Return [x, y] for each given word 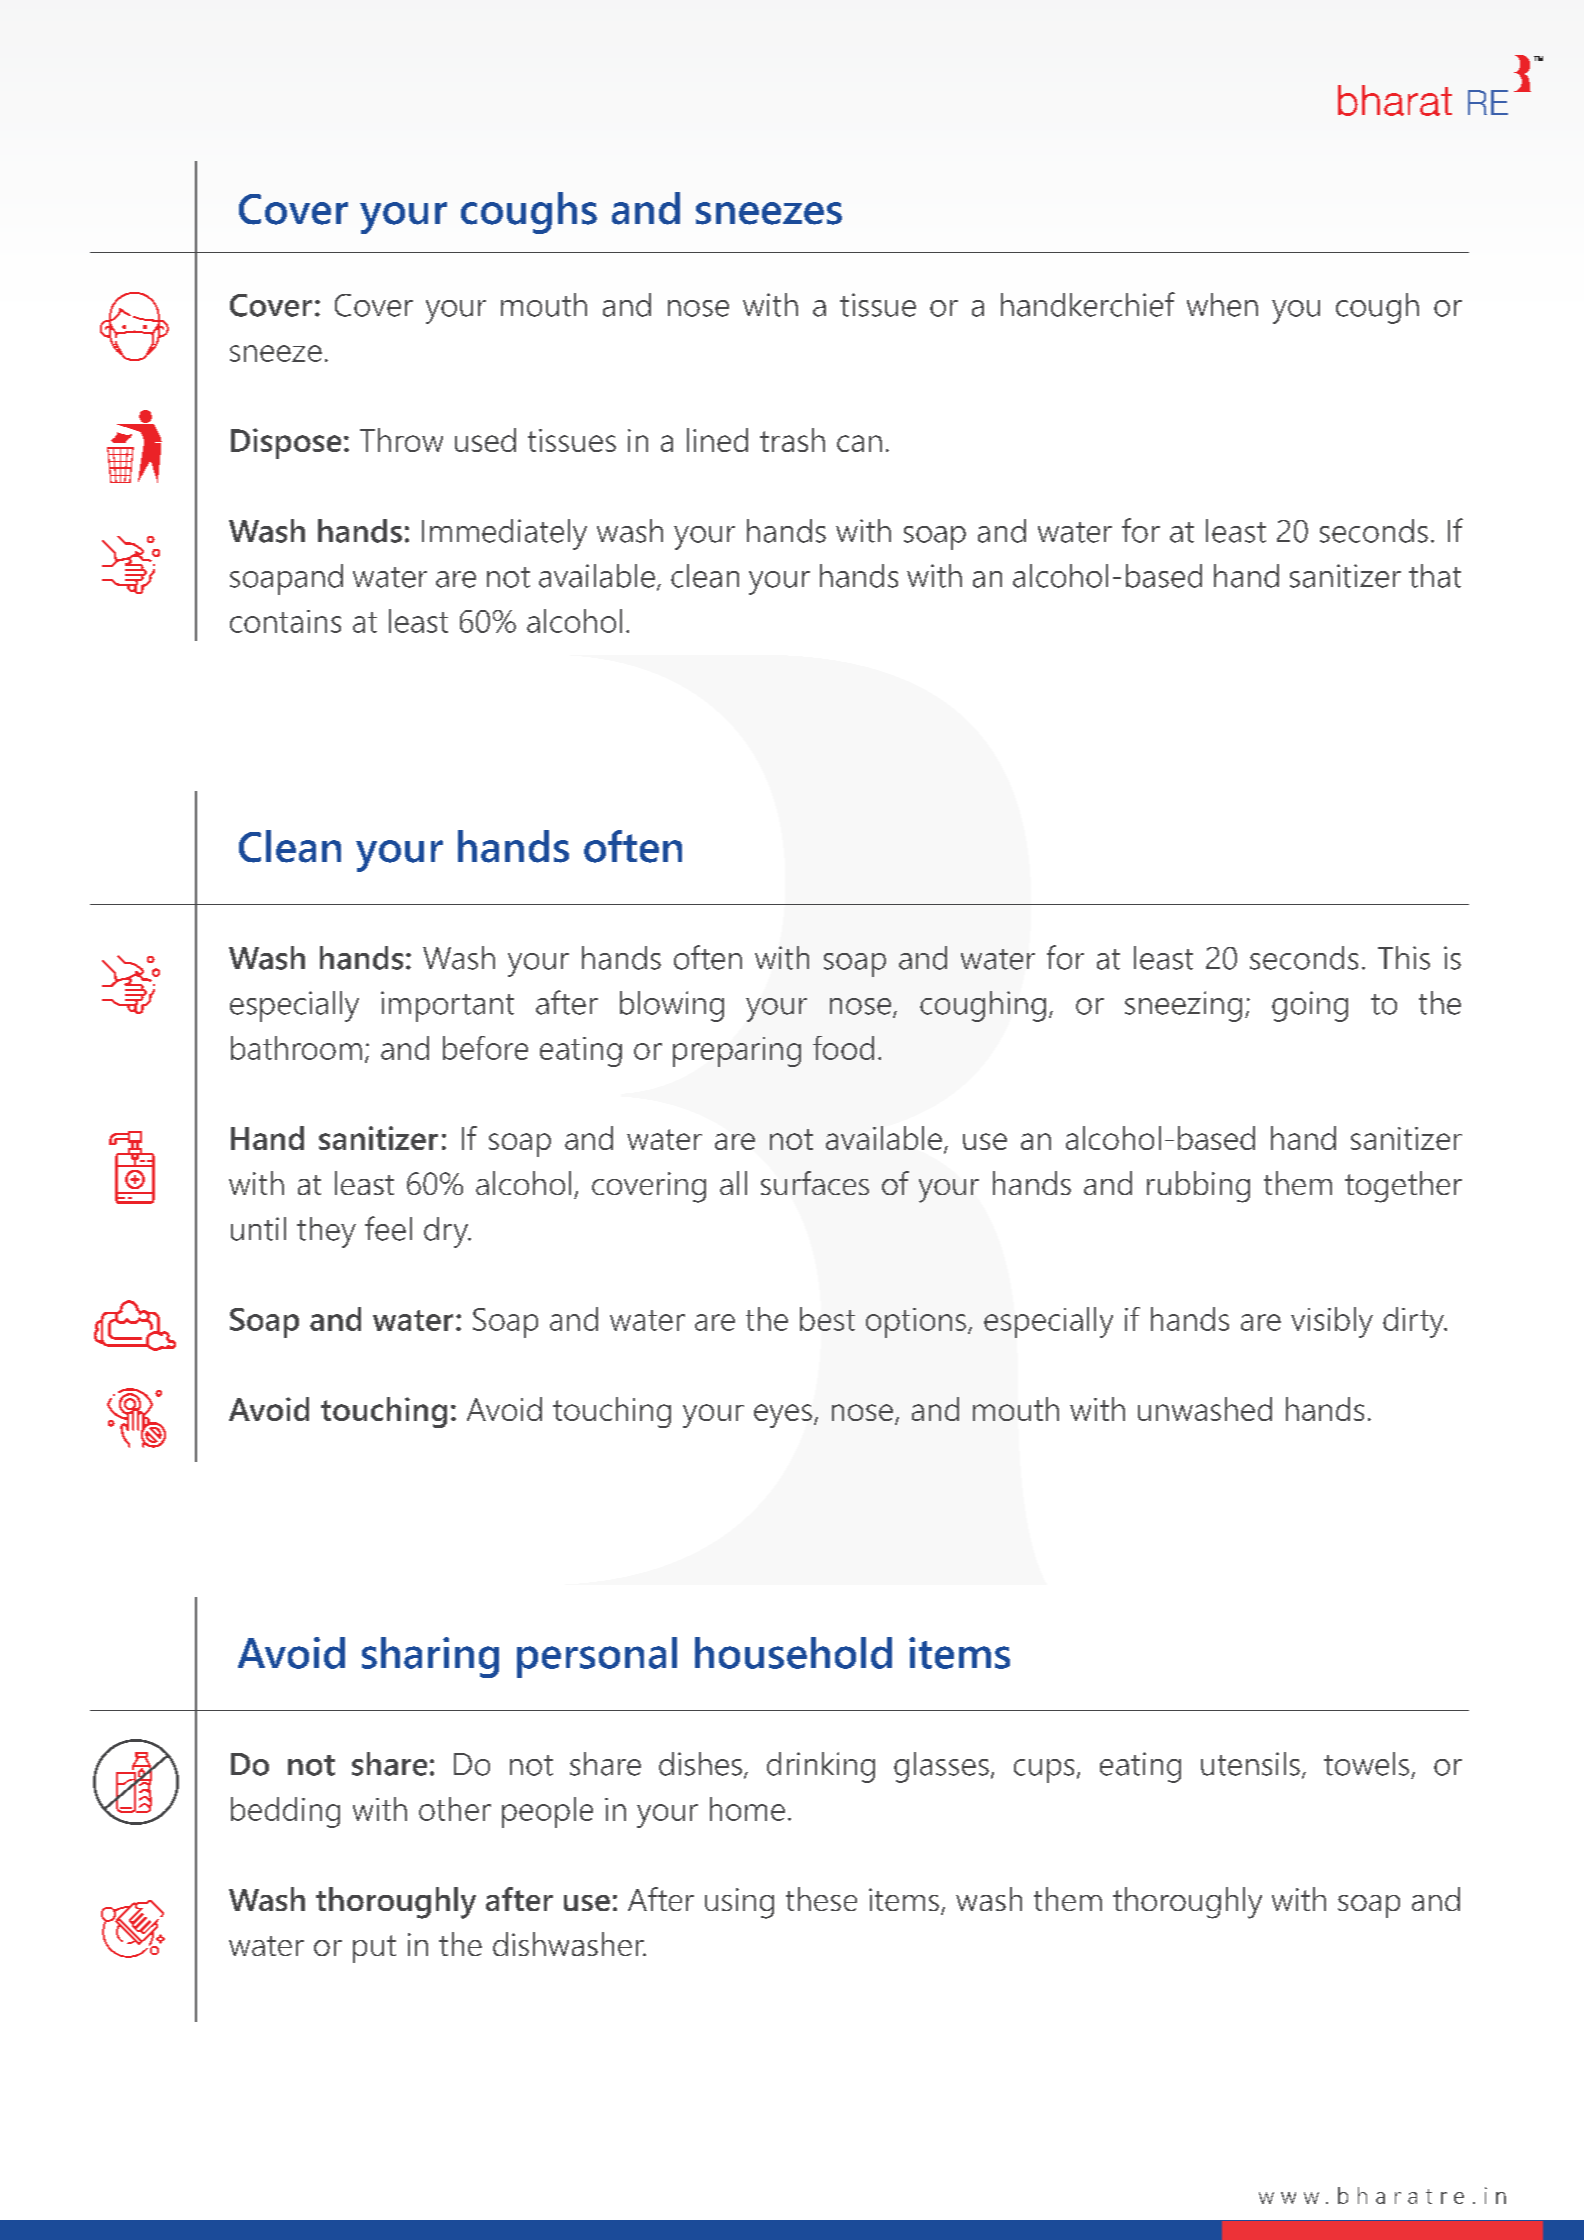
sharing [430, 1657]
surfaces [815, 1183]
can [859, 443]
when [1222, 305]
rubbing [1198, 1187]
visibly [1332, 1322]
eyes [783, 1416]
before [485, 1048]
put [374, 1949]
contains [285, 621]
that [1435, 576]
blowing [672, 1006]
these [821, 1899]
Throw [401, 440]
